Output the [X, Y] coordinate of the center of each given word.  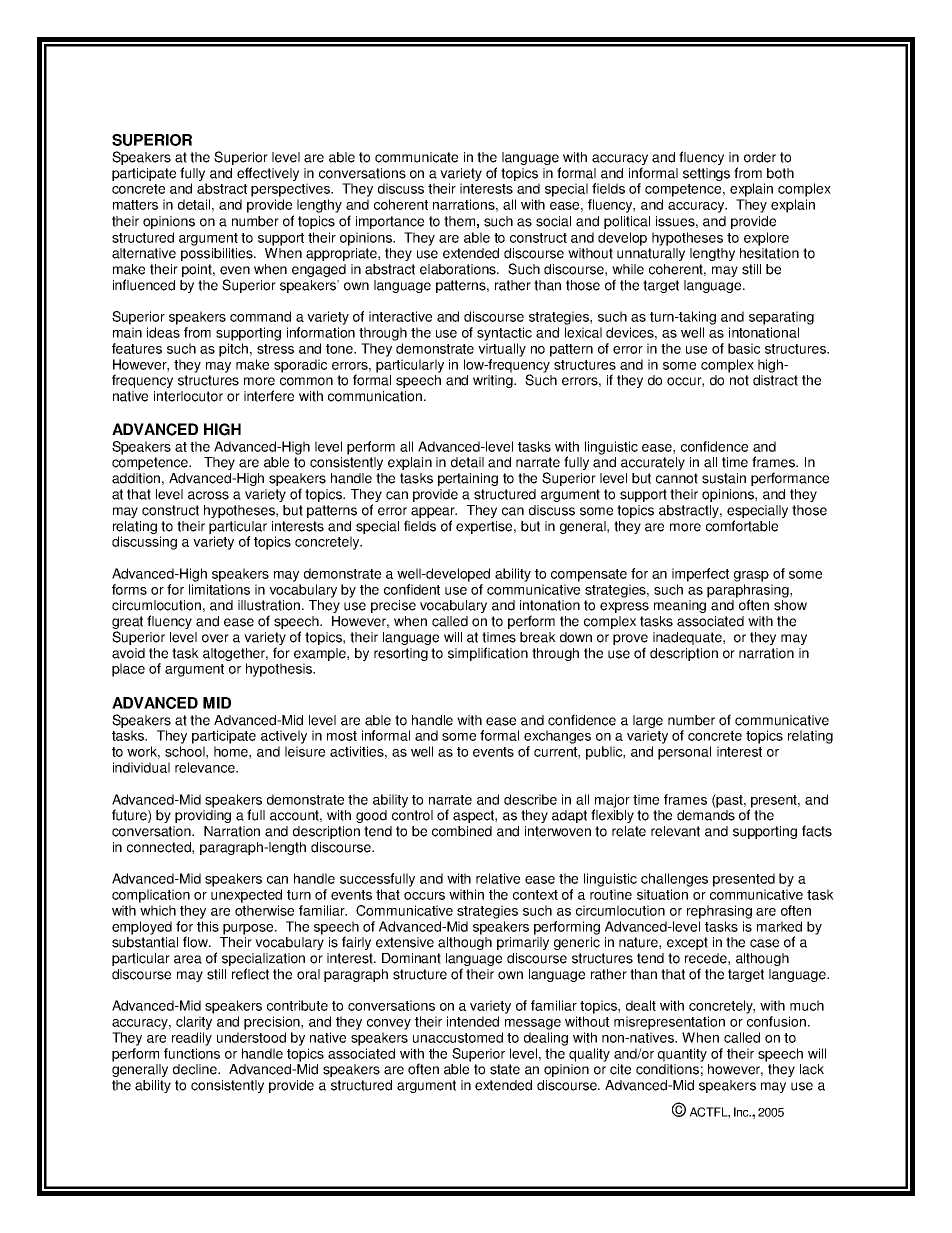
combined [462, 831]
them [459, 221]
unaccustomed [458, 1037]
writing [494, 381]
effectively [268, 174]
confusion [776, 1021]
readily [192, 1039]
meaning [681, 605]
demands [706, 814]
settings [706, 174]
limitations [219, 589]
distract [775, 380]
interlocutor [188, 396]
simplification [488, 654]
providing [203, 815]
